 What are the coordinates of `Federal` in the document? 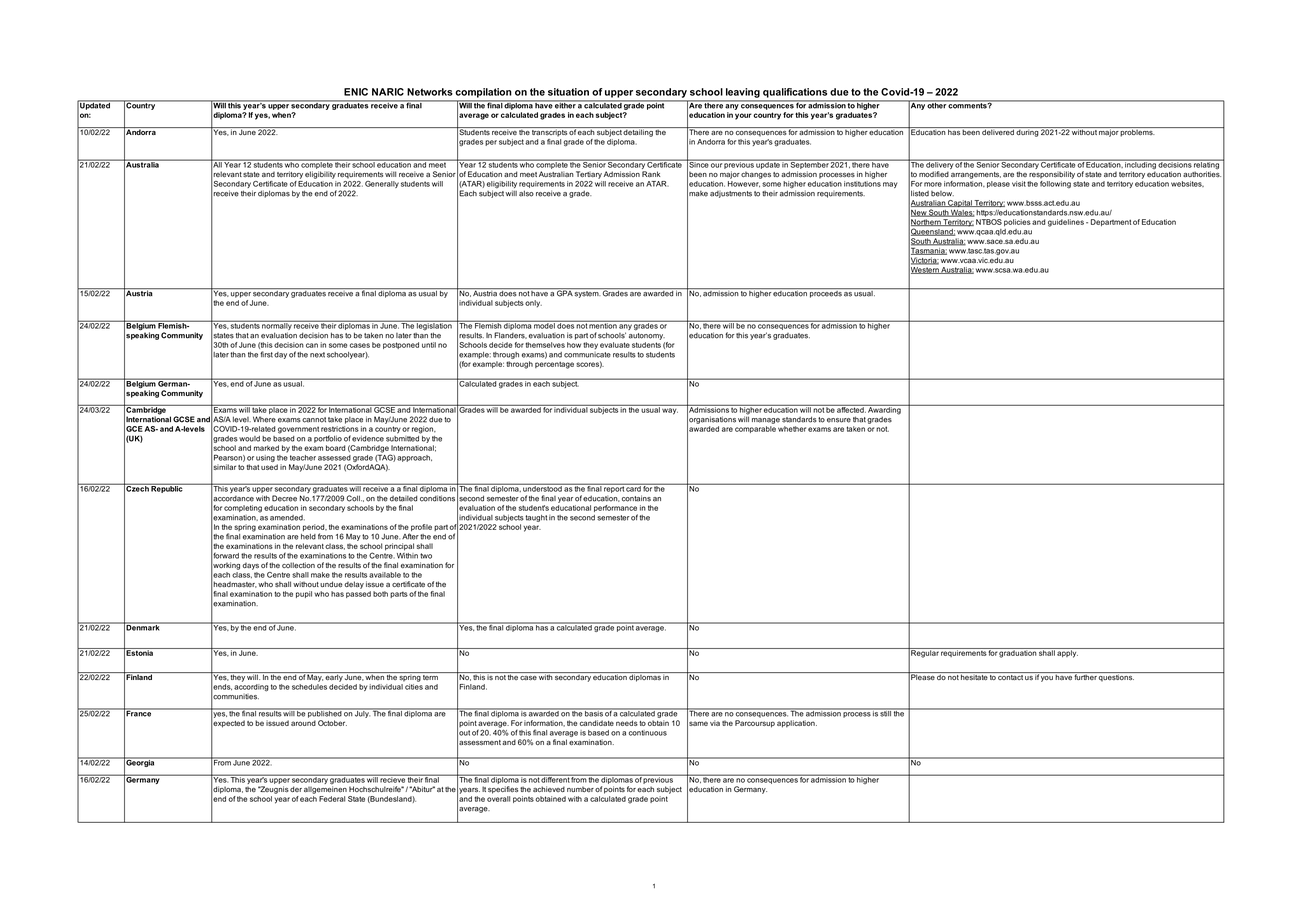 It's located at (332, 799).
